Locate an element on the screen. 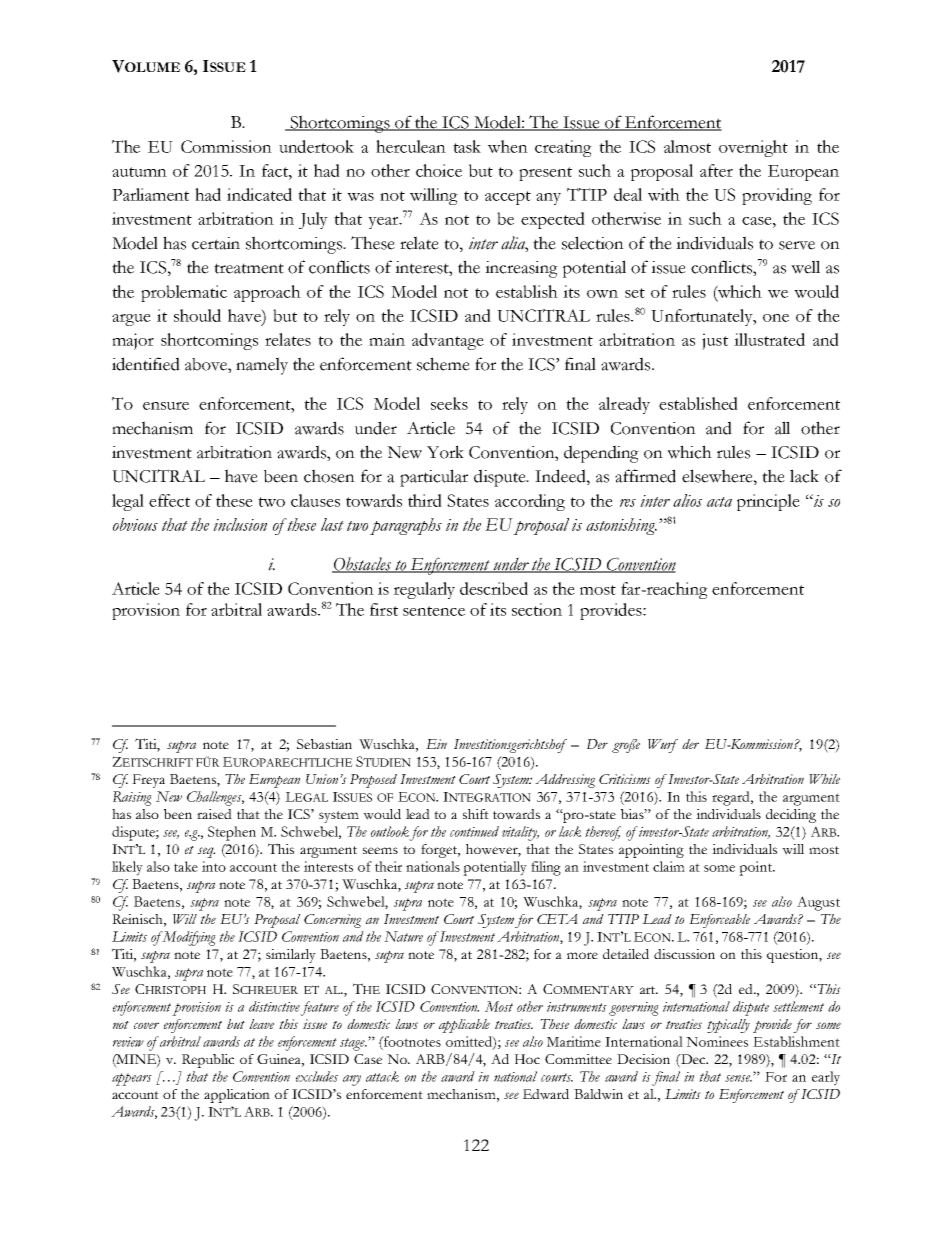 This screenshot has width=952, height=1233. Freya is located at coordinates (148, 781).
